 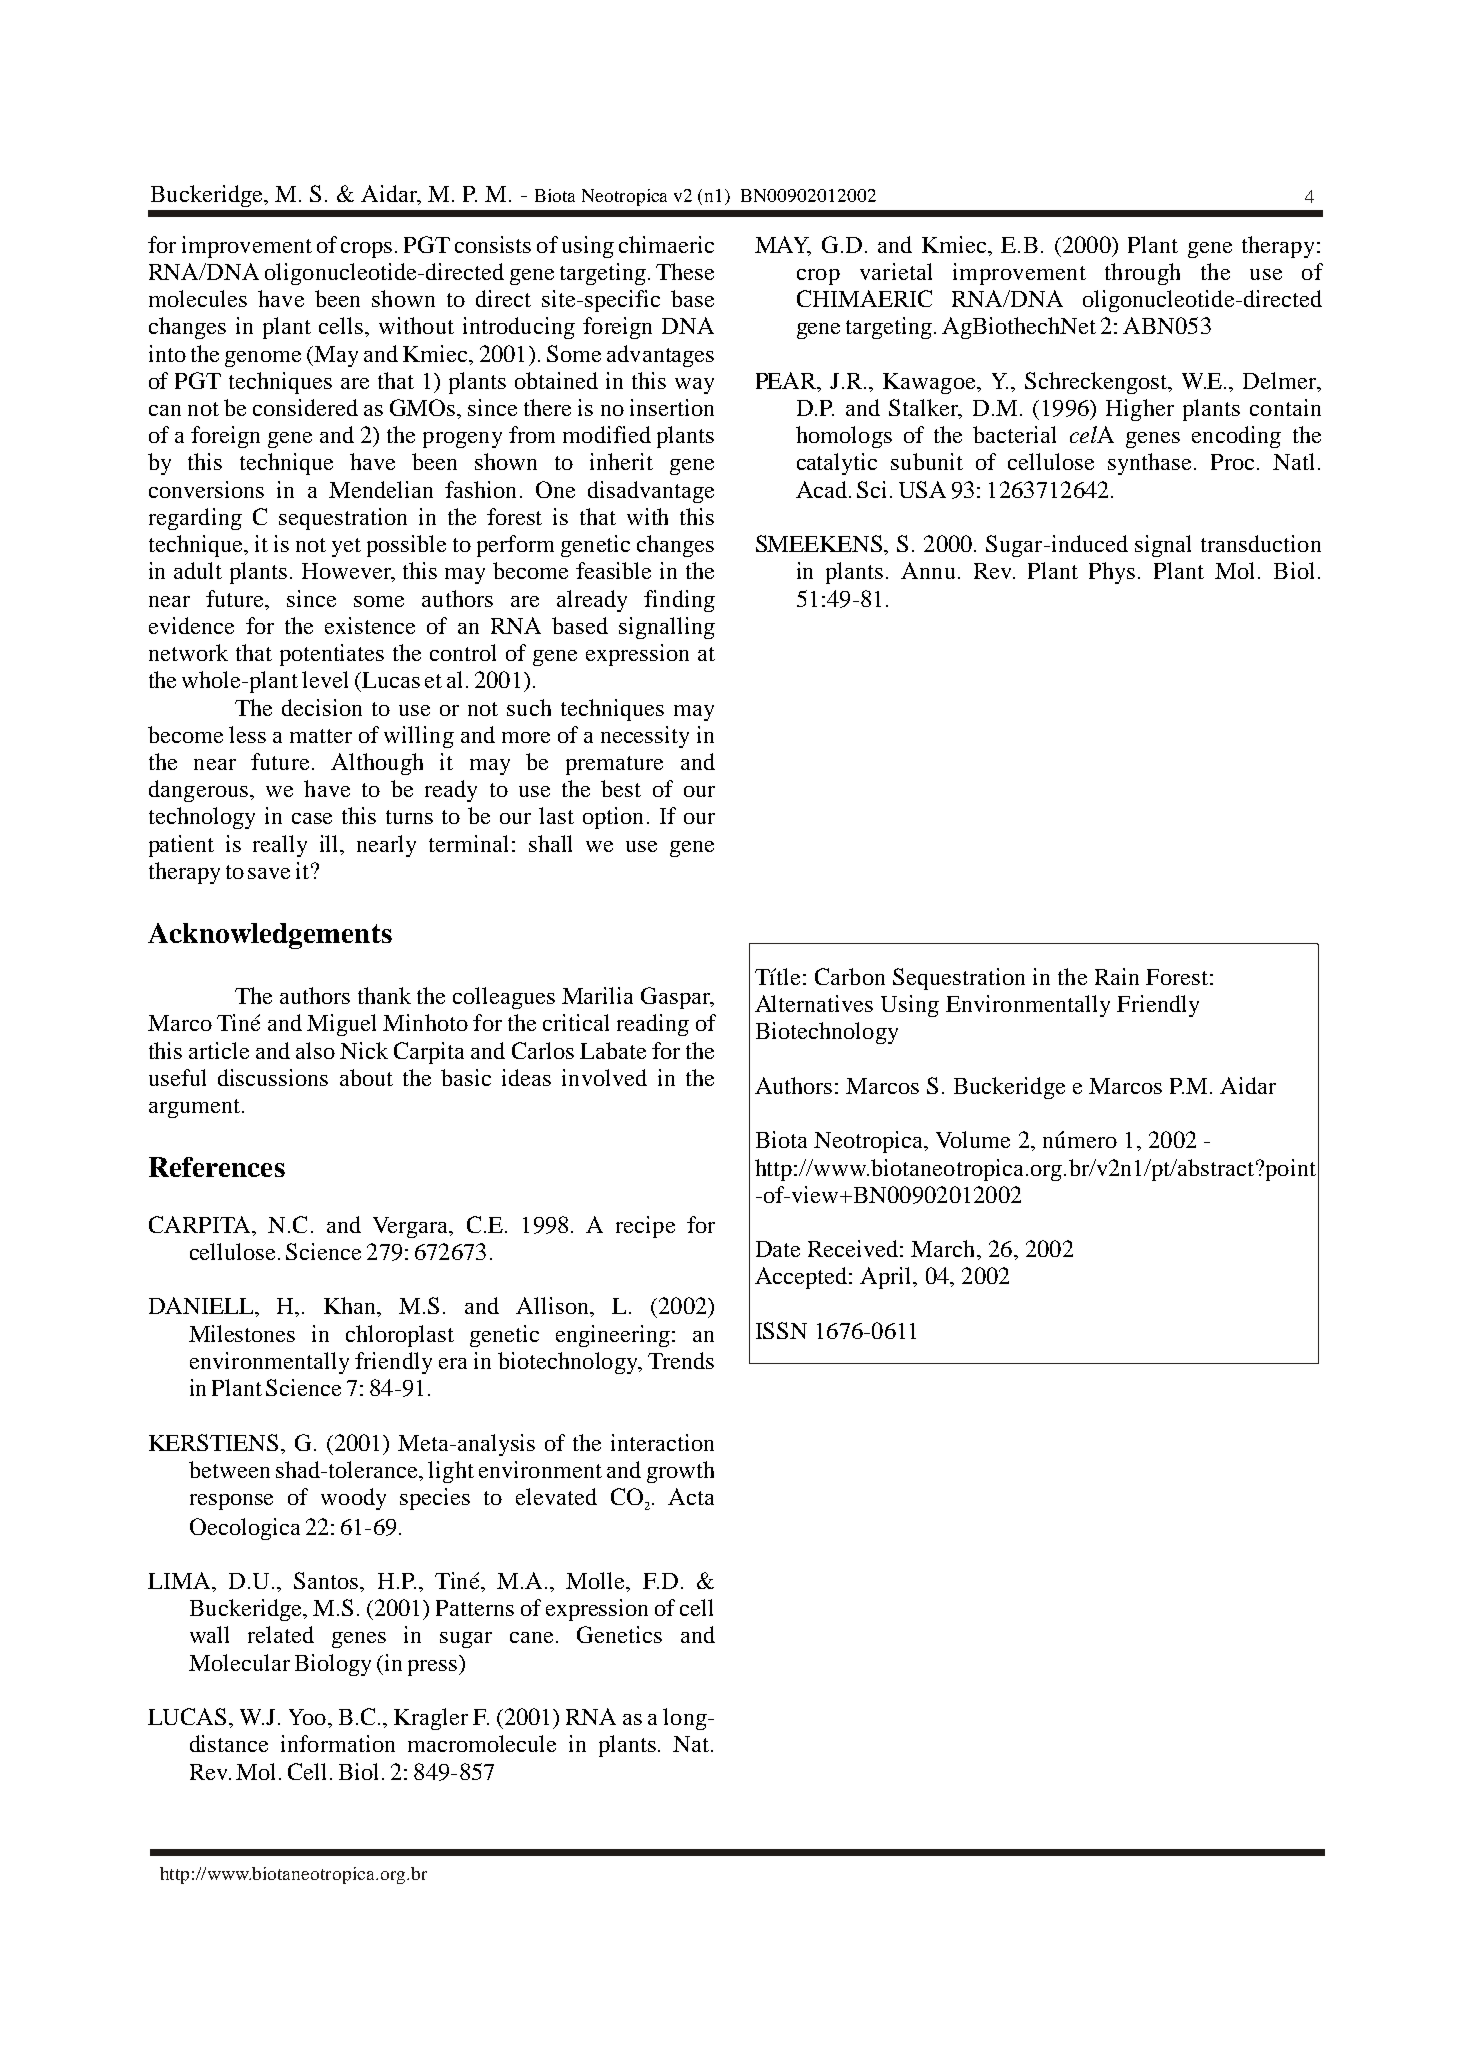 I want to click on Vergara, so click(x=412, y=1227).
